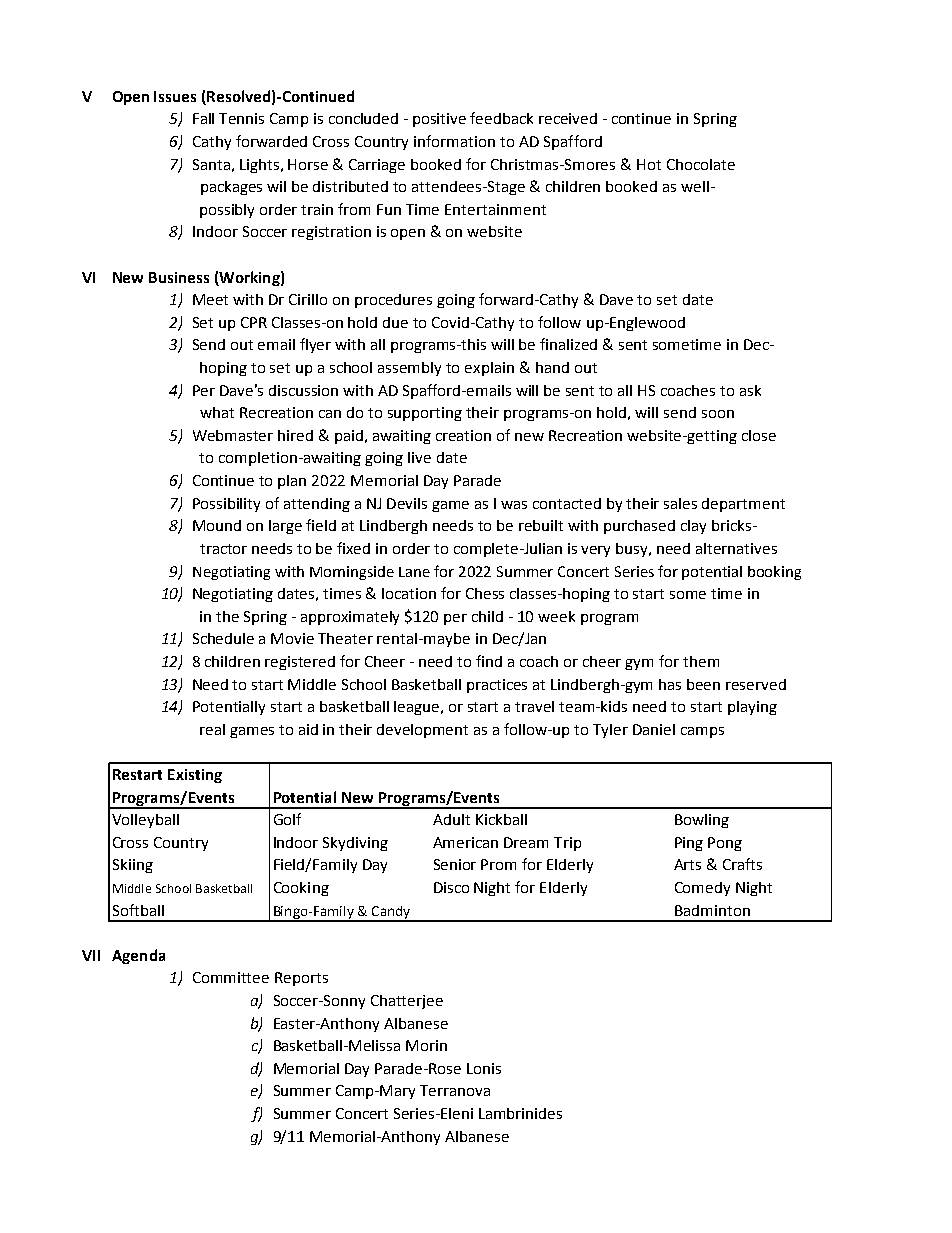 Image resolution: width=952 pixels, height=1233 pixels. I want to click on positive, so click(439, 120).
